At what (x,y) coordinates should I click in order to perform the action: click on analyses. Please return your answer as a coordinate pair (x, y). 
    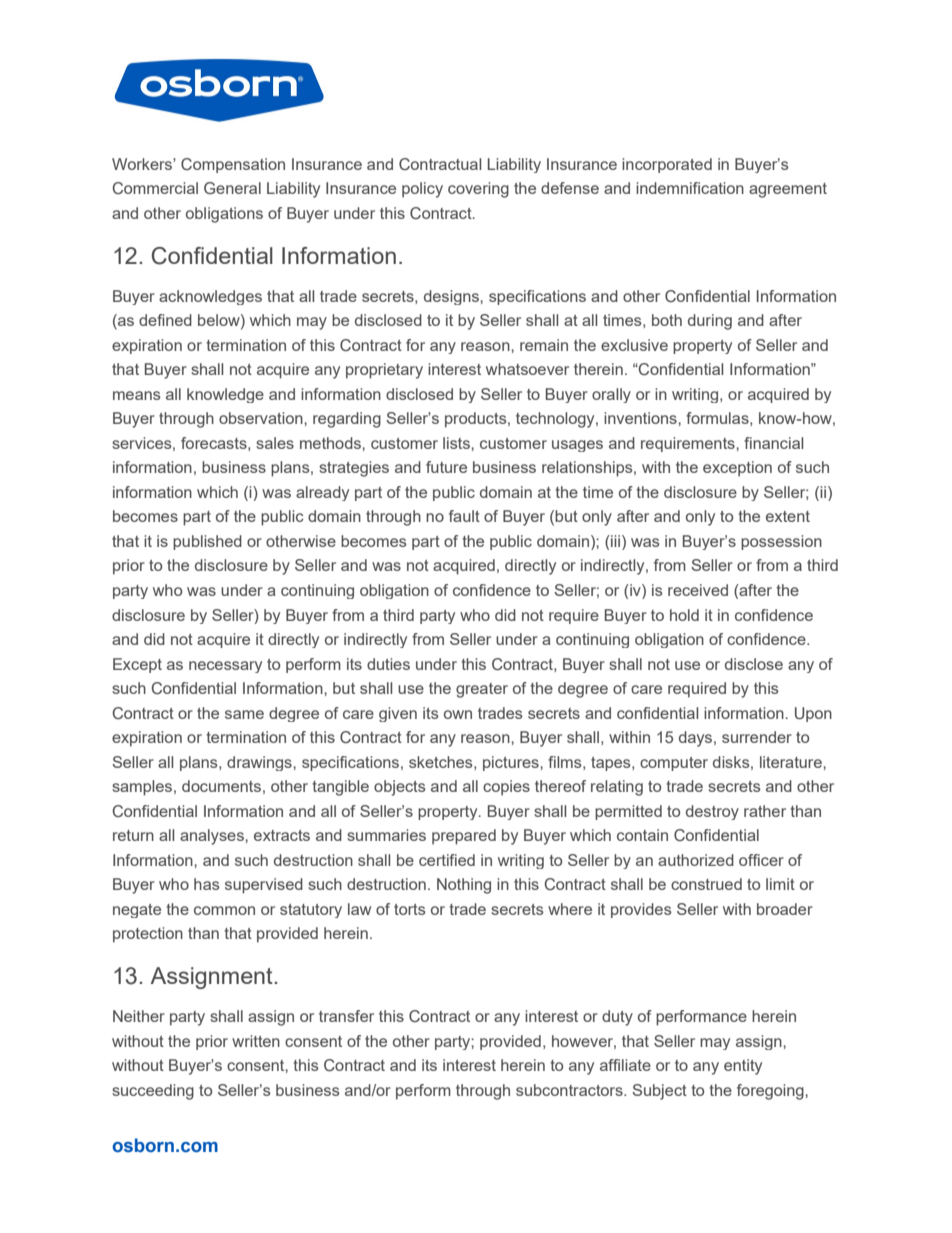
    Looking at the image, I should click on (213, 837).
